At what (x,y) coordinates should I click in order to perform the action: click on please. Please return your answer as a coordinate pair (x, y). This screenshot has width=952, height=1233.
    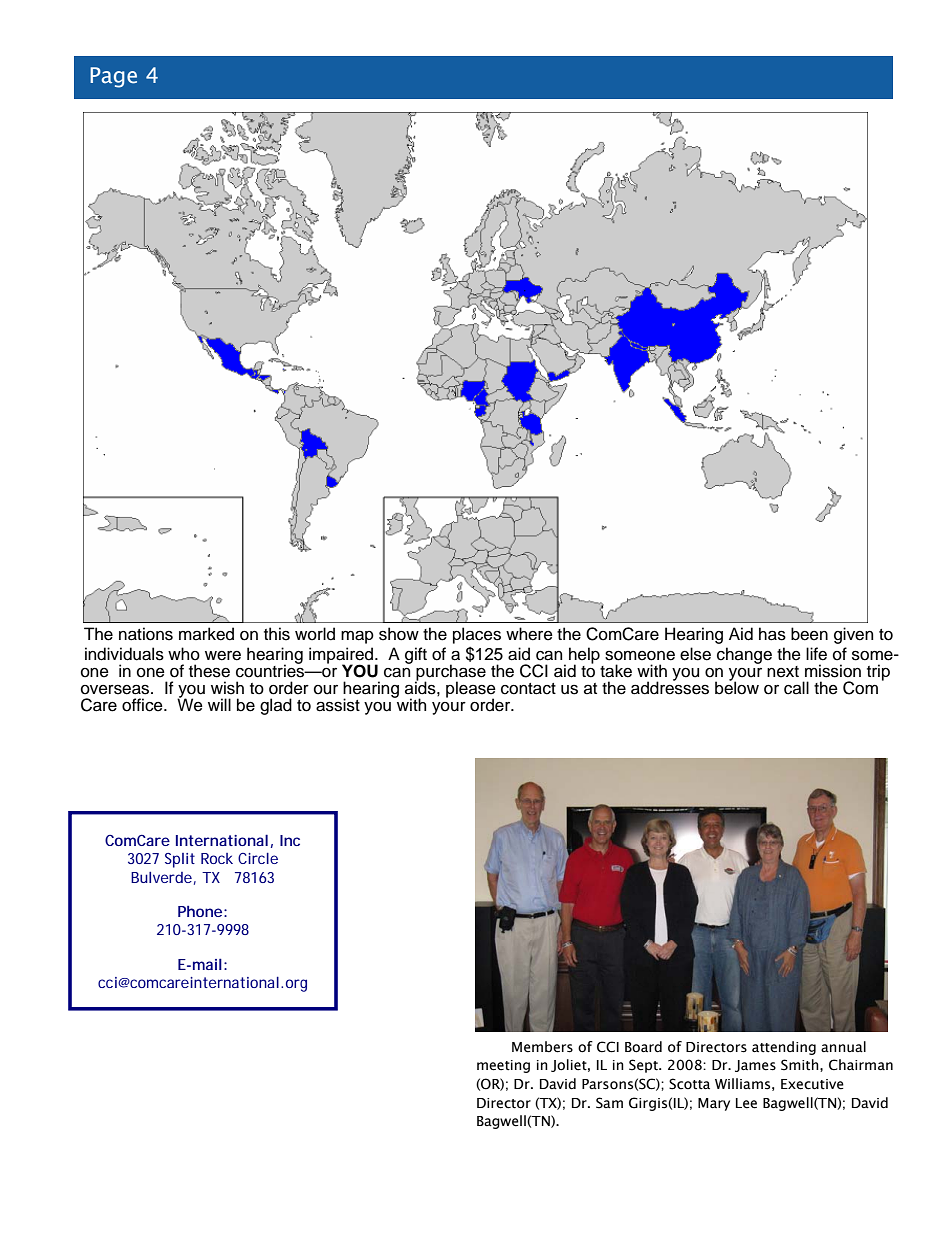
    Looking at the image, I should click on (471, 690).
